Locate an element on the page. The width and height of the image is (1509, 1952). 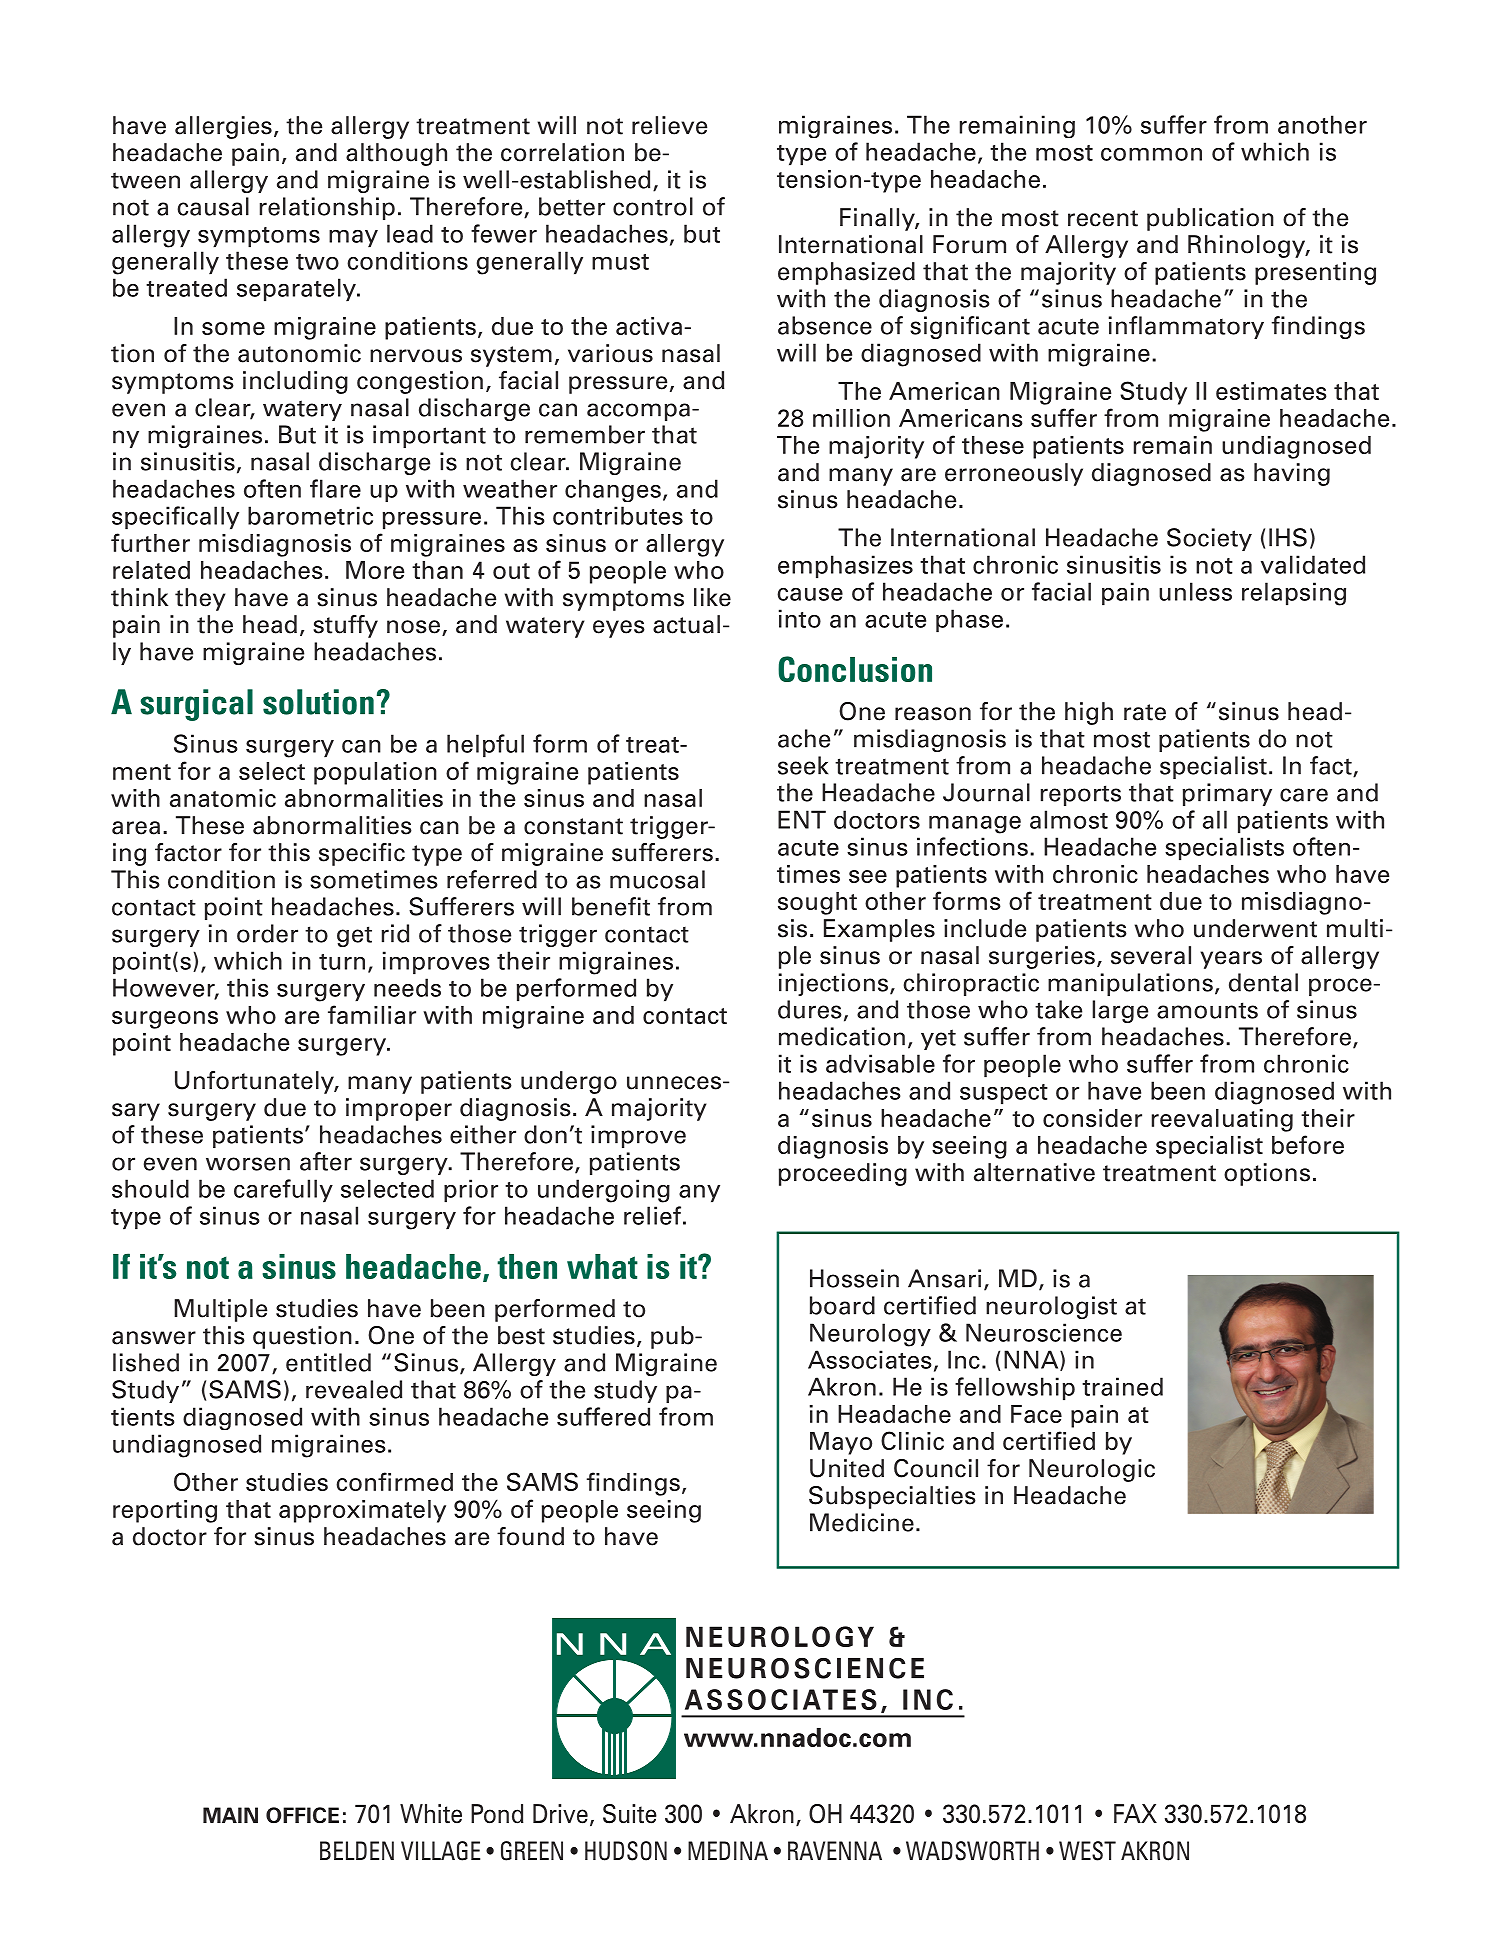
amounts is located at coordinates (1207, 1010).
